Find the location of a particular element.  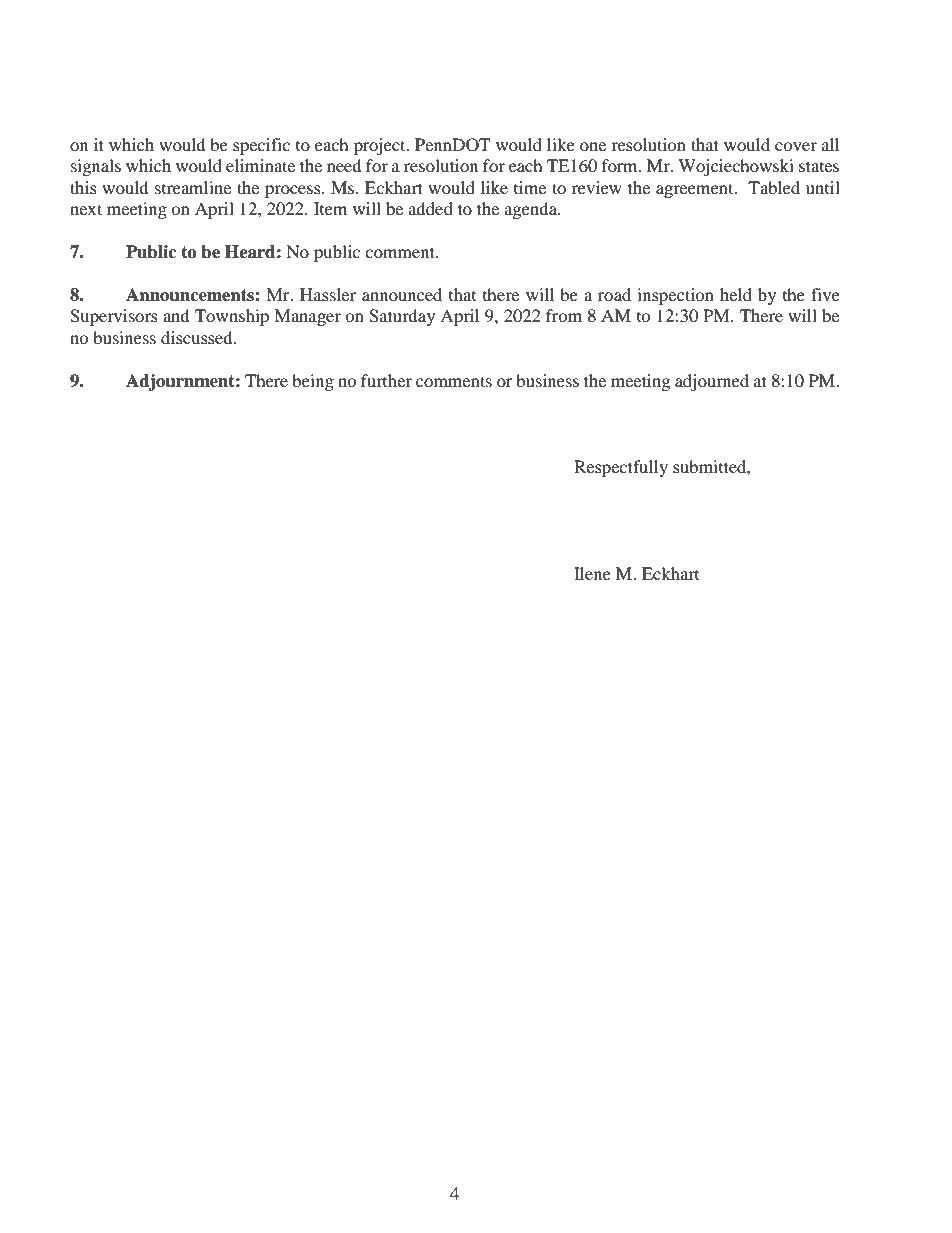

announced is located at coordinates (402, 294).
